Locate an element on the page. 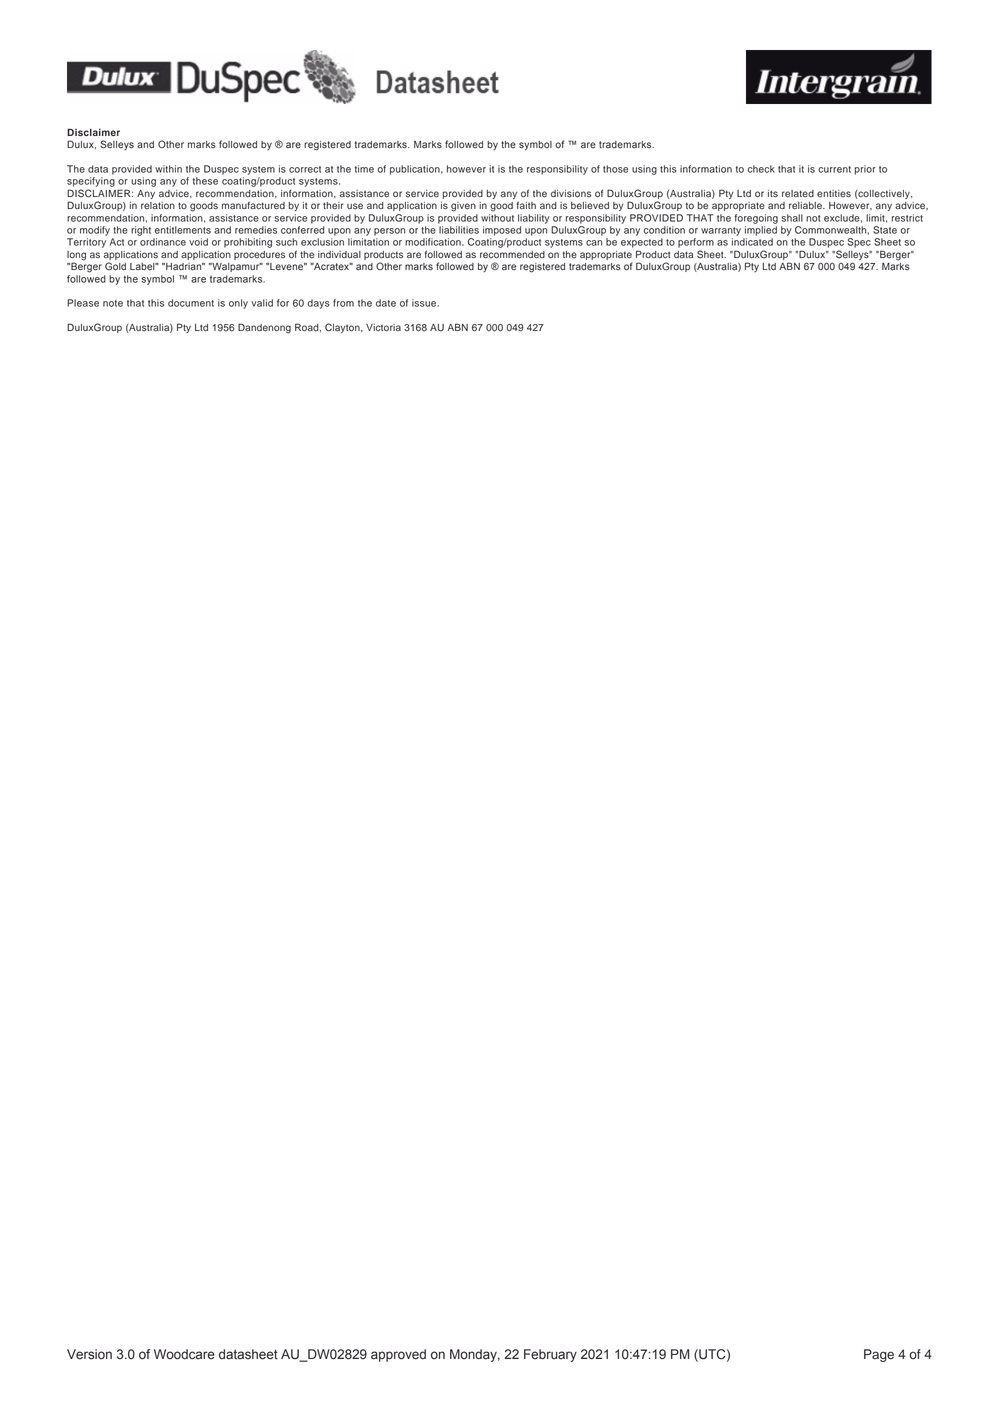 This document has width=999, height=1414. Victoria is located at coordinates (383, 328).
